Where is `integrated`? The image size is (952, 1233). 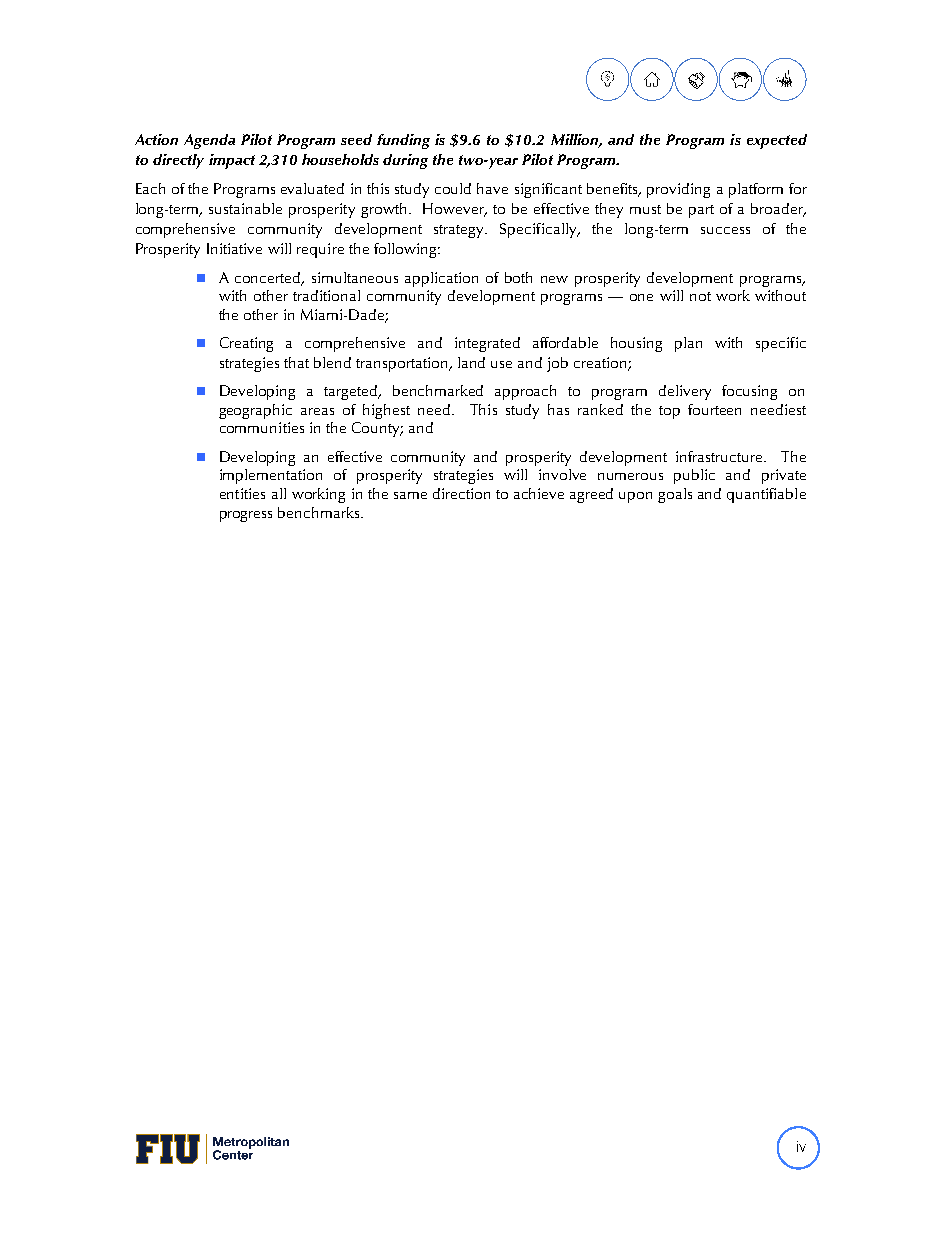
integrated is located at coordinates (487, 344).
